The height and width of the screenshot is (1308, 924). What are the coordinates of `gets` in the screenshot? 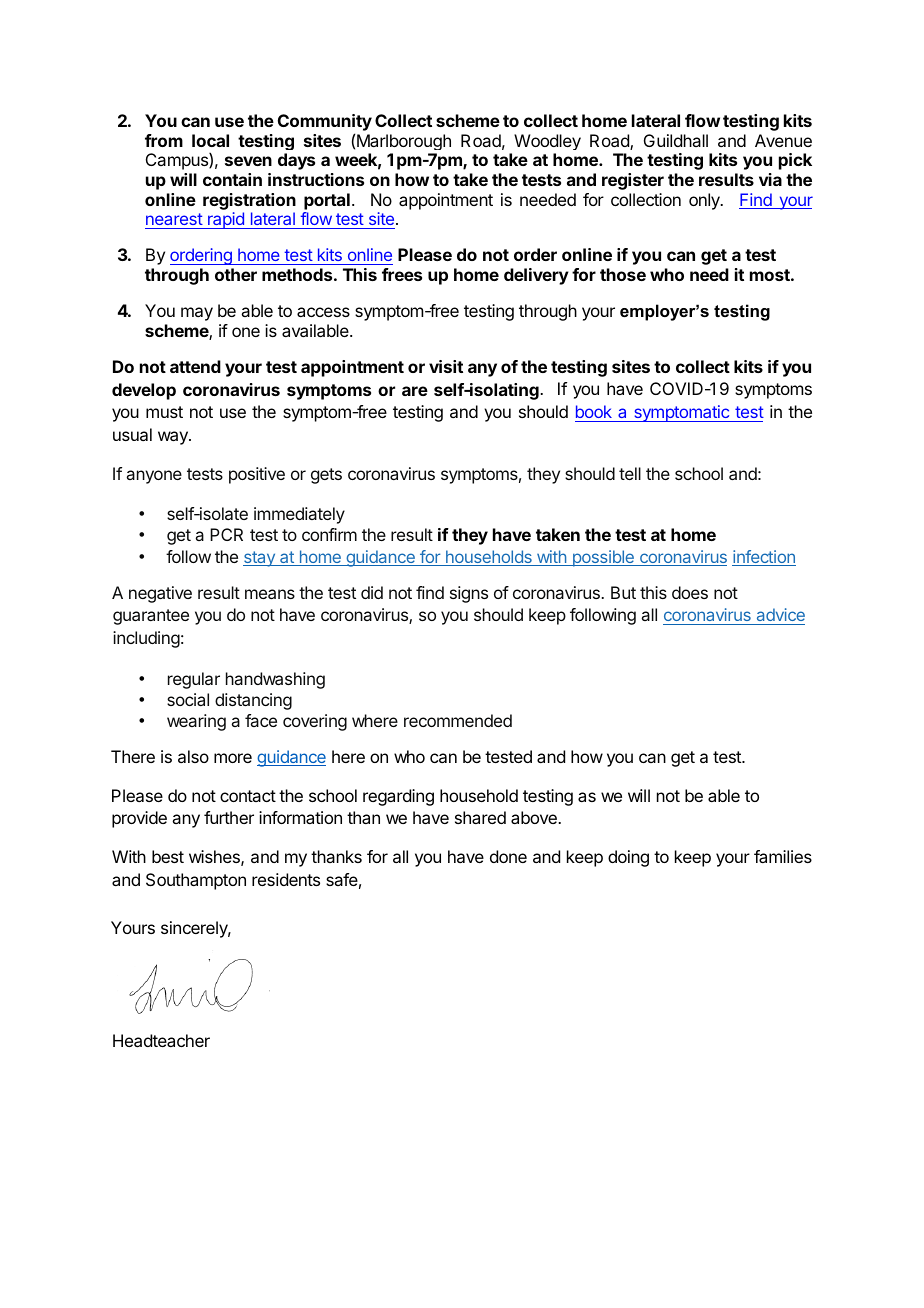 It's located at (326, 476).
